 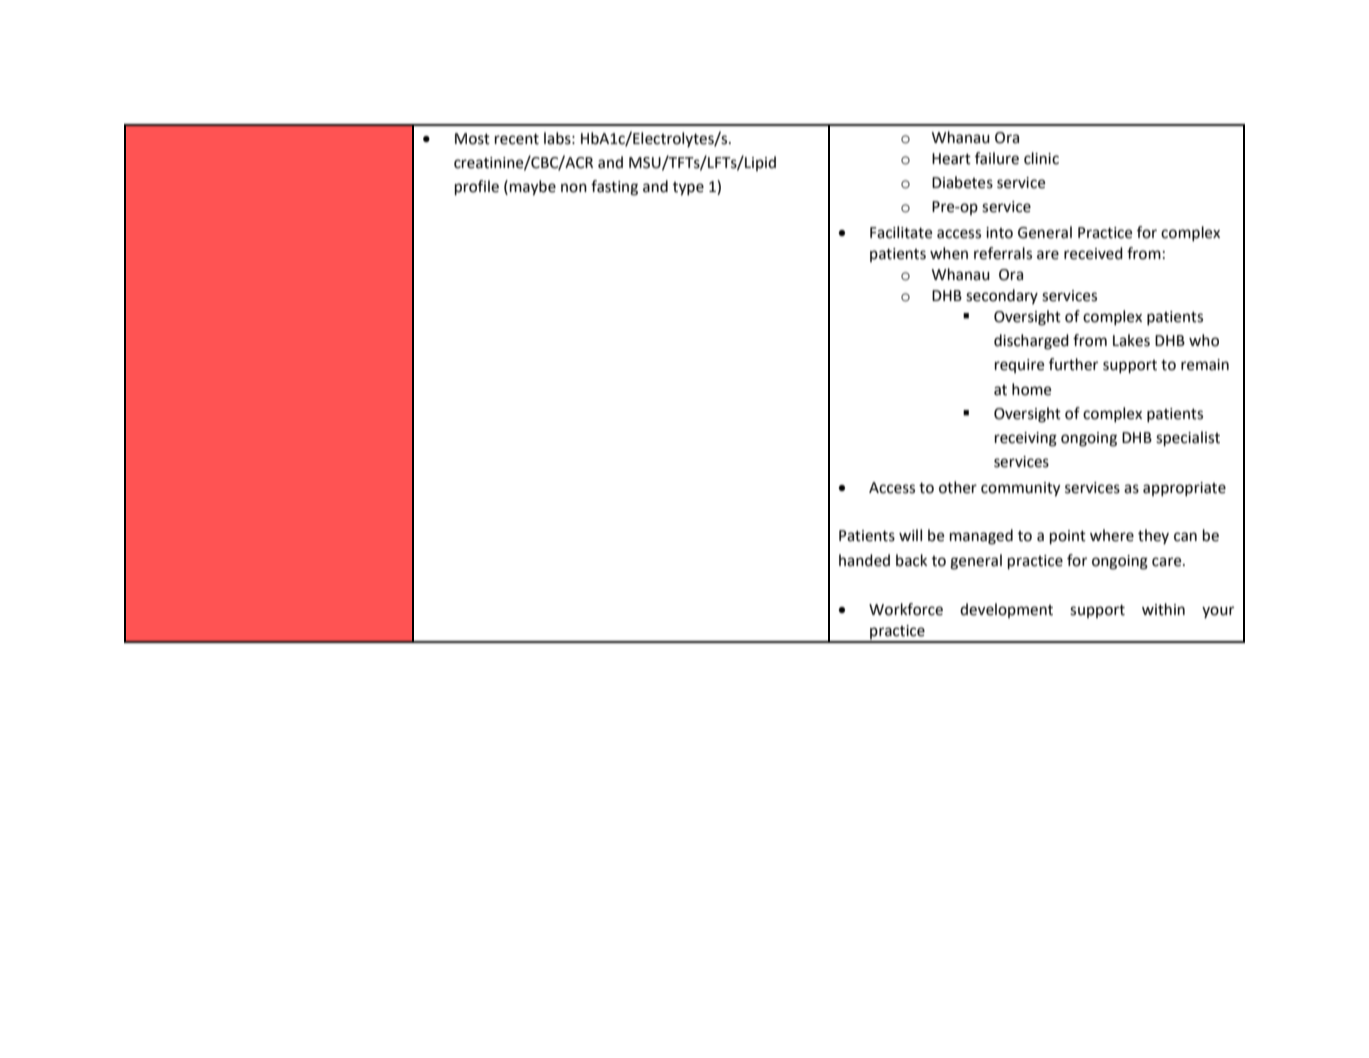 What do you see at coordinates (864, 560) in the image?
I see `handed` at bounding box center [864, 560].
